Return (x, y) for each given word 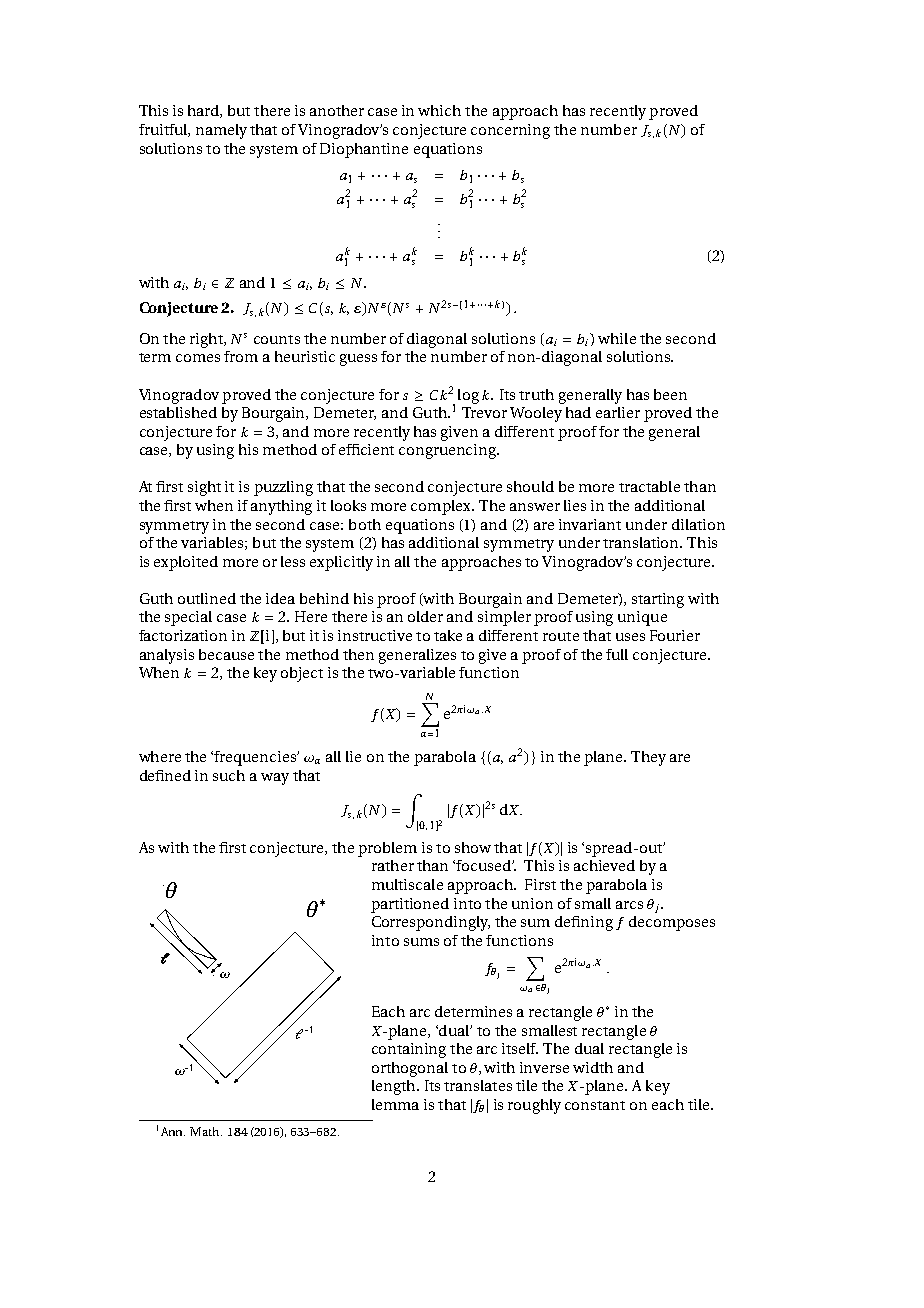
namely (221, 131)
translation (642, 542)
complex (442, 507)
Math (206, 1131)
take (448, 635)
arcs (629, 905)
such (229, 775)
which (439, 110)
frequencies (256, 758)
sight (204, 488)
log (468, 396)
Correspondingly (431, 923)
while (617, 338)
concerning (510, 131)
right (207, 340)
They (648, 758)
